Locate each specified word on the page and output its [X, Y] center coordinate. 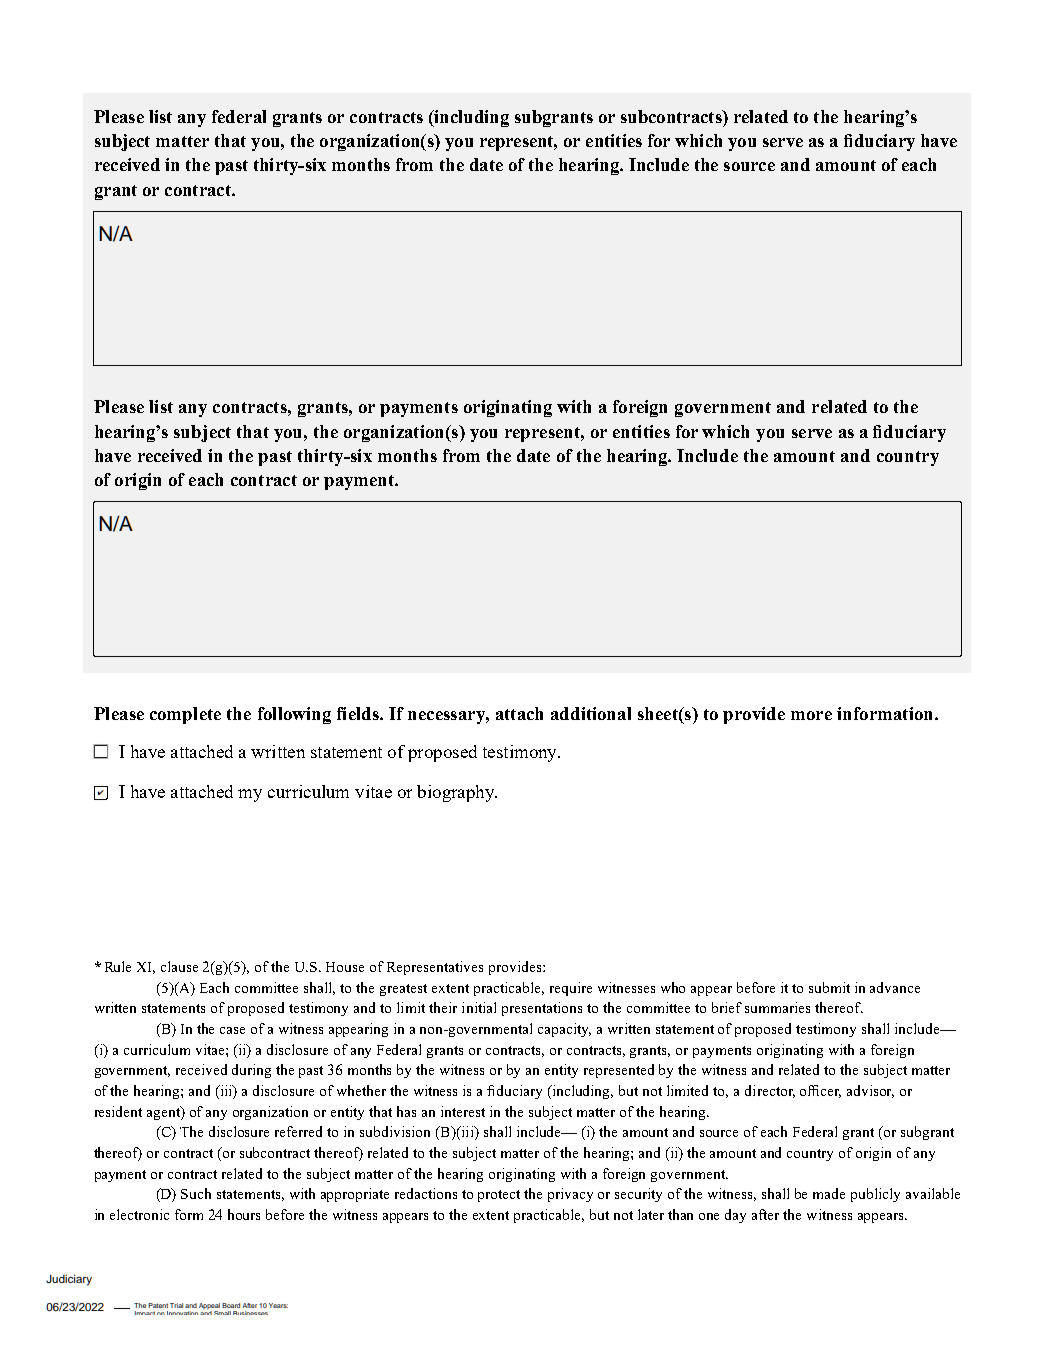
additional [591, 713]
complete [185, 715]
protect [499, 1196]
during [251, 1071]
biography [457, 793]
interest [463, 1111]
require [571, 989]
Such [196, 1193]
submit [829, 987]
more [811, 715]
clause [179, 966]
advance [895, 987]
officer [820, 1091]
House [345, 967]
